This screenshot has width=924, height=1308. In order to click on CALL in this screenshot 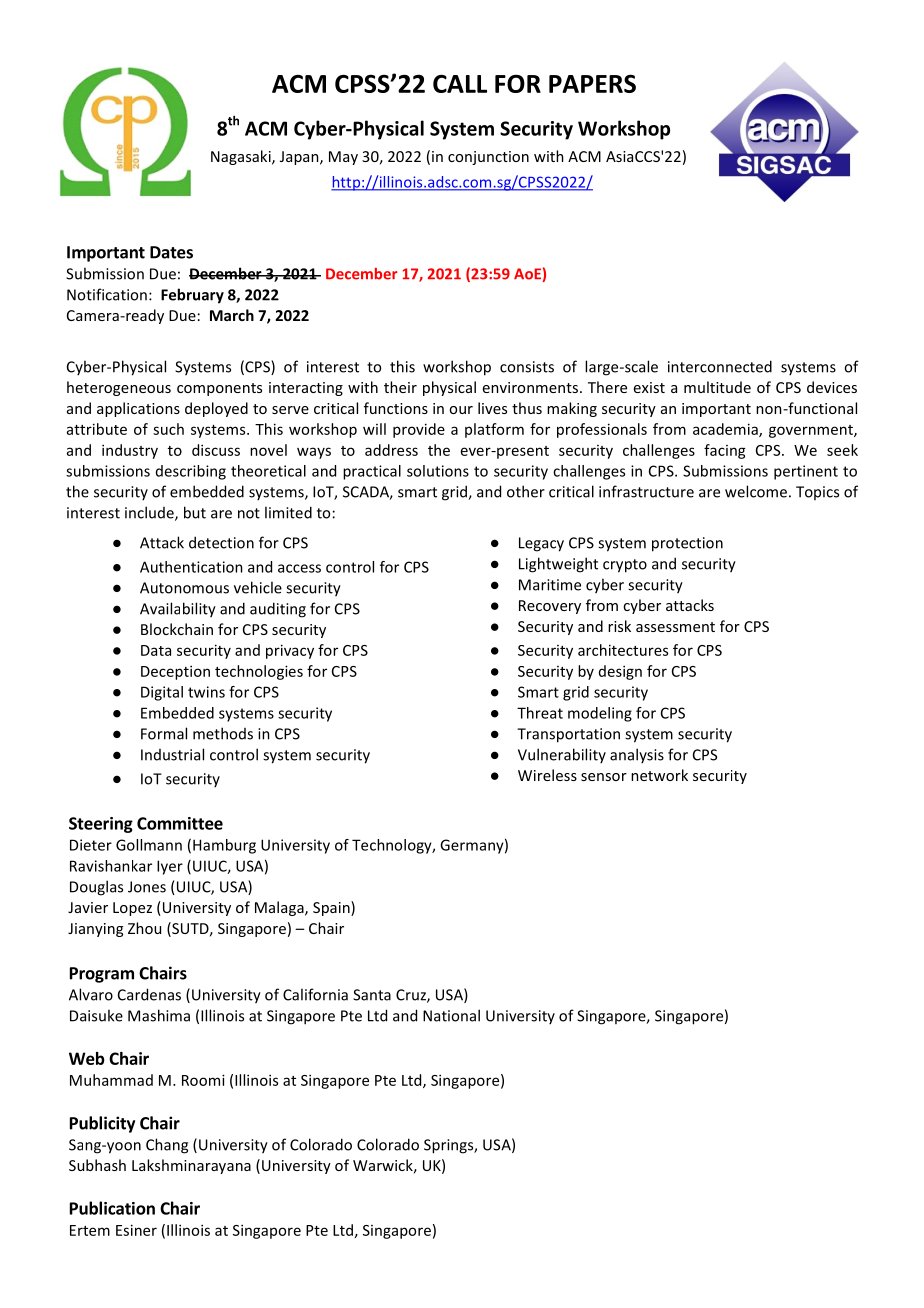, I will do `click(460, 84)`.
